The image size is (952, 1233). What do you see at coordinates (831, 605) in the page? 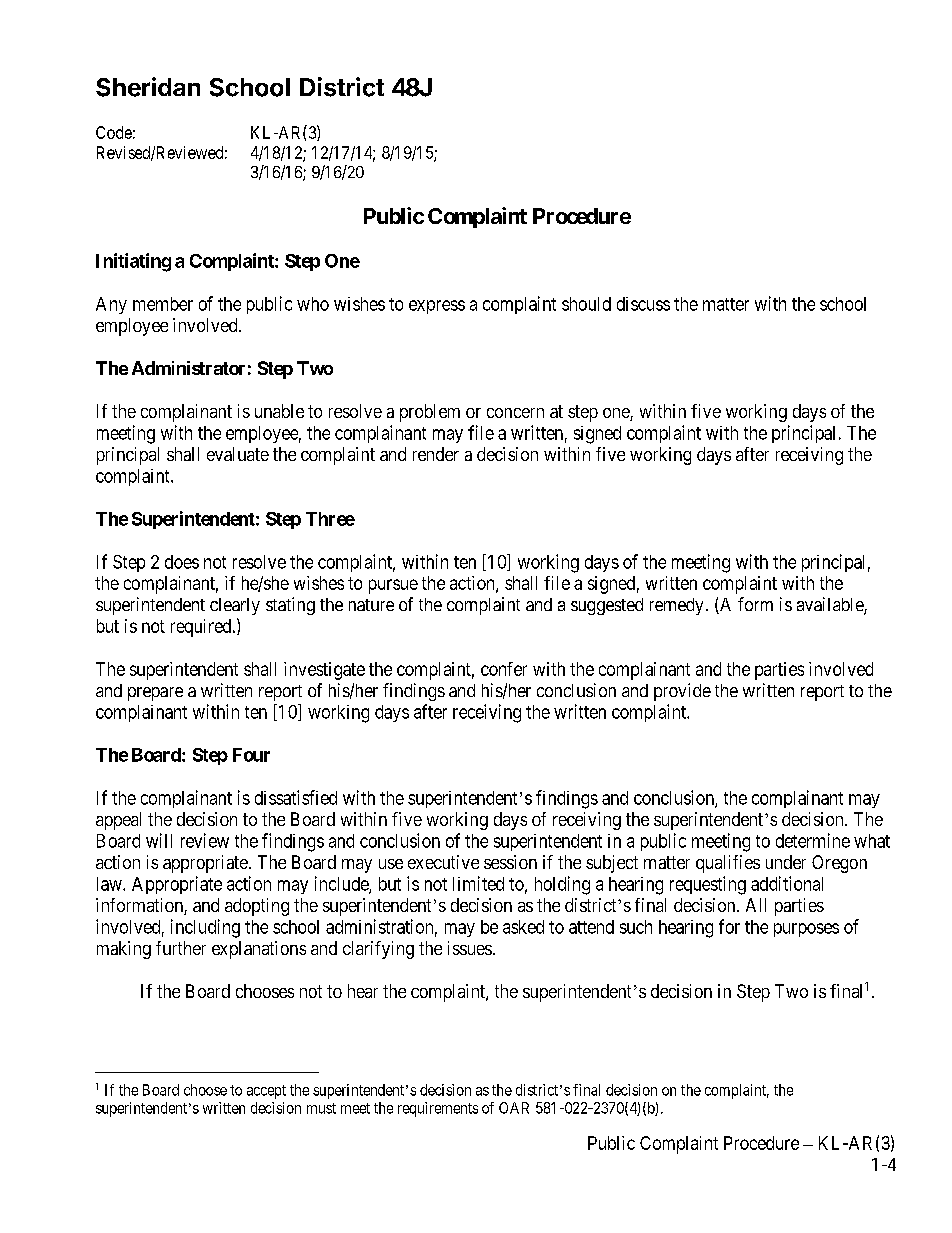
I see `available` at bounding box center [831, 605].
